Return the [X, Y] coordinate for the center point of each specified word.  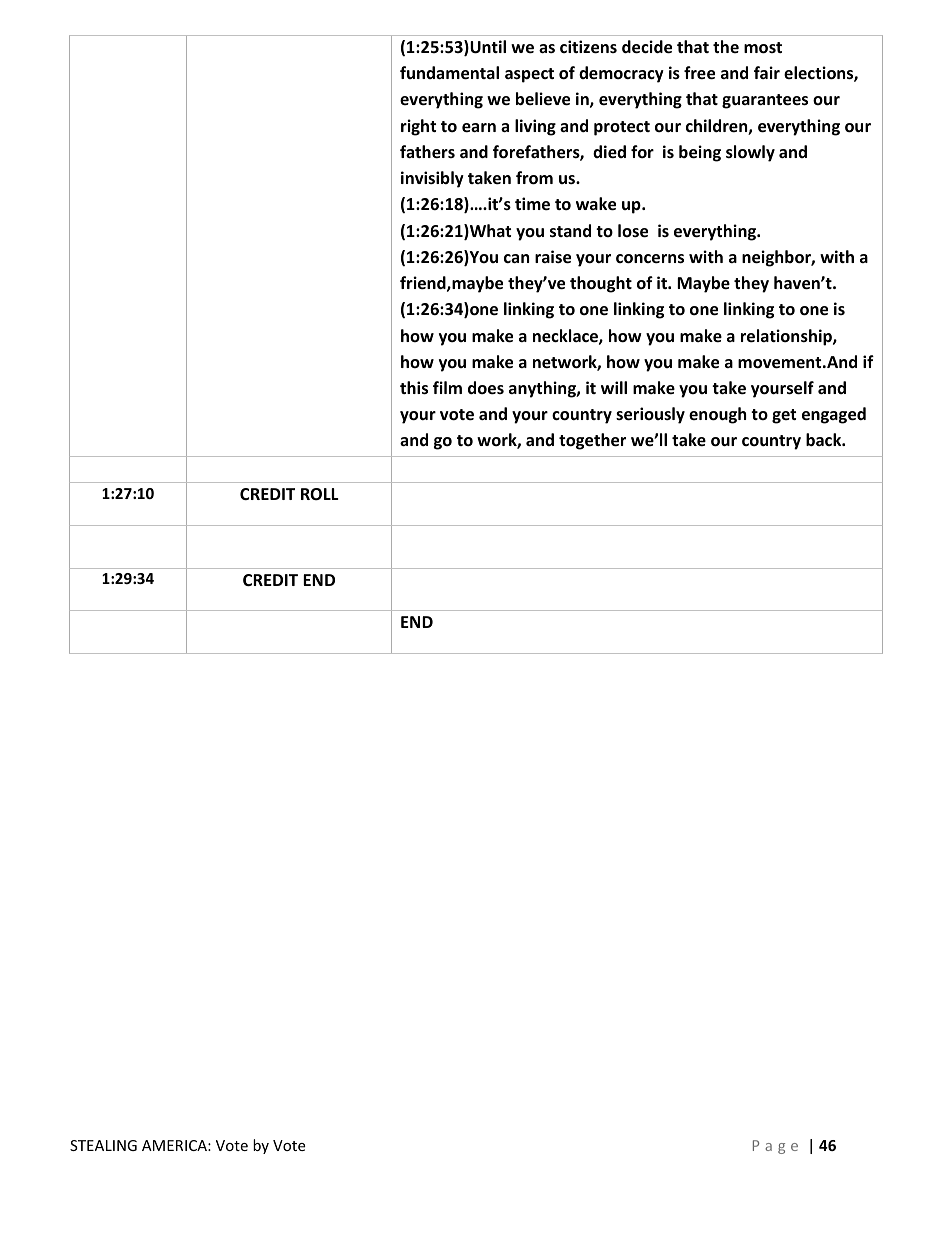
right [418, 127]
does [486, 388]
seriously [650, 415]
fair [767, 72]
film [447, 387]
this [414, 388]
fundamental [449, 73]
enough [717, 415]
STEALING [103, 1145]
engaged [834, 415]
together [592, 441]
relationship [787, 337]
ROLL [320, 494]
